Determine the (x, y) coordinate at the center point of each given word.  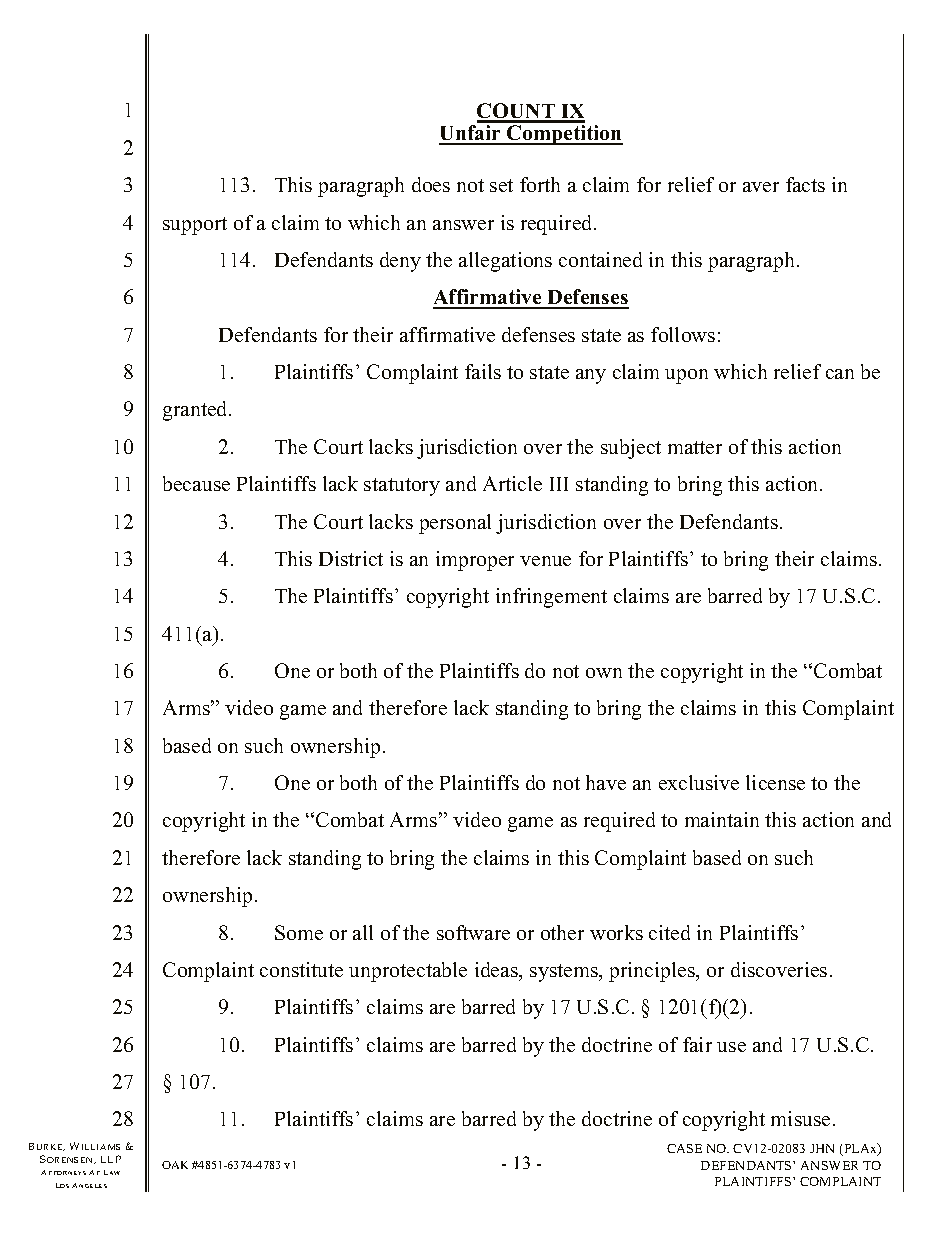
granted (196, 411)
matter (695, 447)
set (501, 185)
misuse (800, 1118)
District (351, 558)
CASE (684, 1148)
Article (512, 483)
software (473, 932)
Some (299, 932)
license (775, 782)
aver (761, 187)
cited (669, 932)
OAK (175, 1165)
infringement (551, 598)
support (195, 226)
